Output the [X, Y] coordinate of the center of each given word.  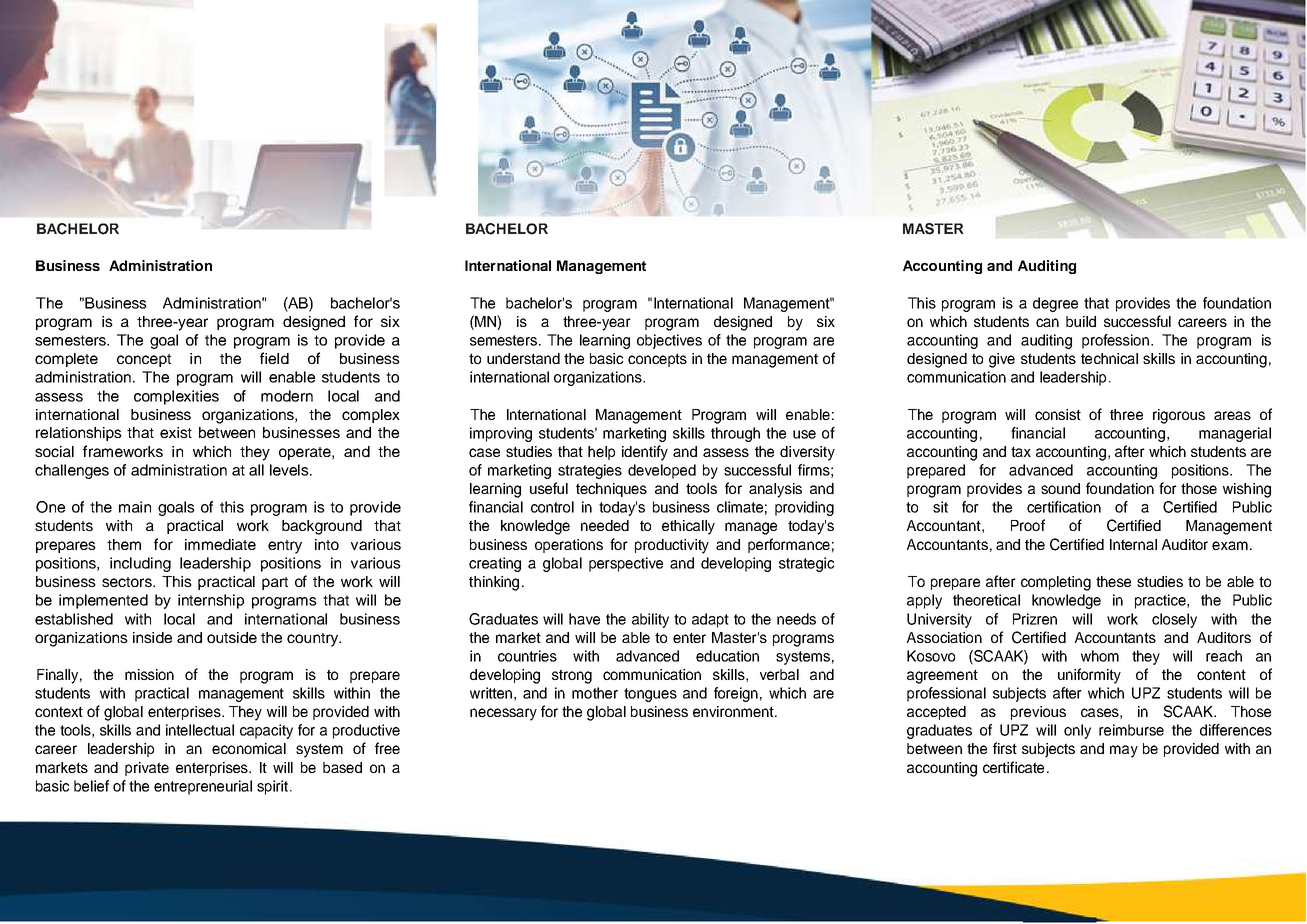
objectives [669, 341]
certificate [1013, 767]
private [147, 769]
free [387, 748]
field [274, 358]
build [1081, 321]
